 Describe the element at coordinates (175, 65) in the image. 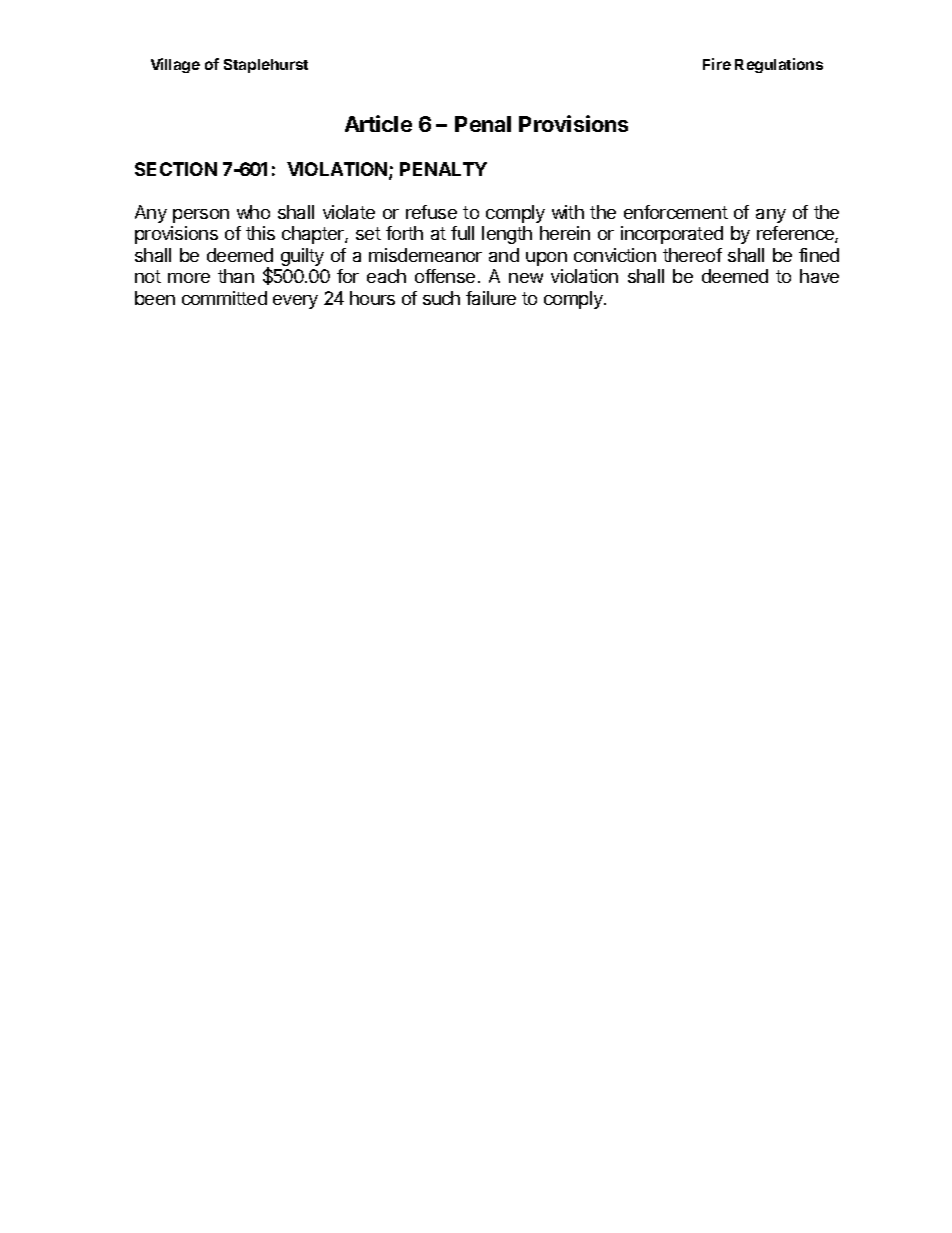

I see `Village` at that location.
